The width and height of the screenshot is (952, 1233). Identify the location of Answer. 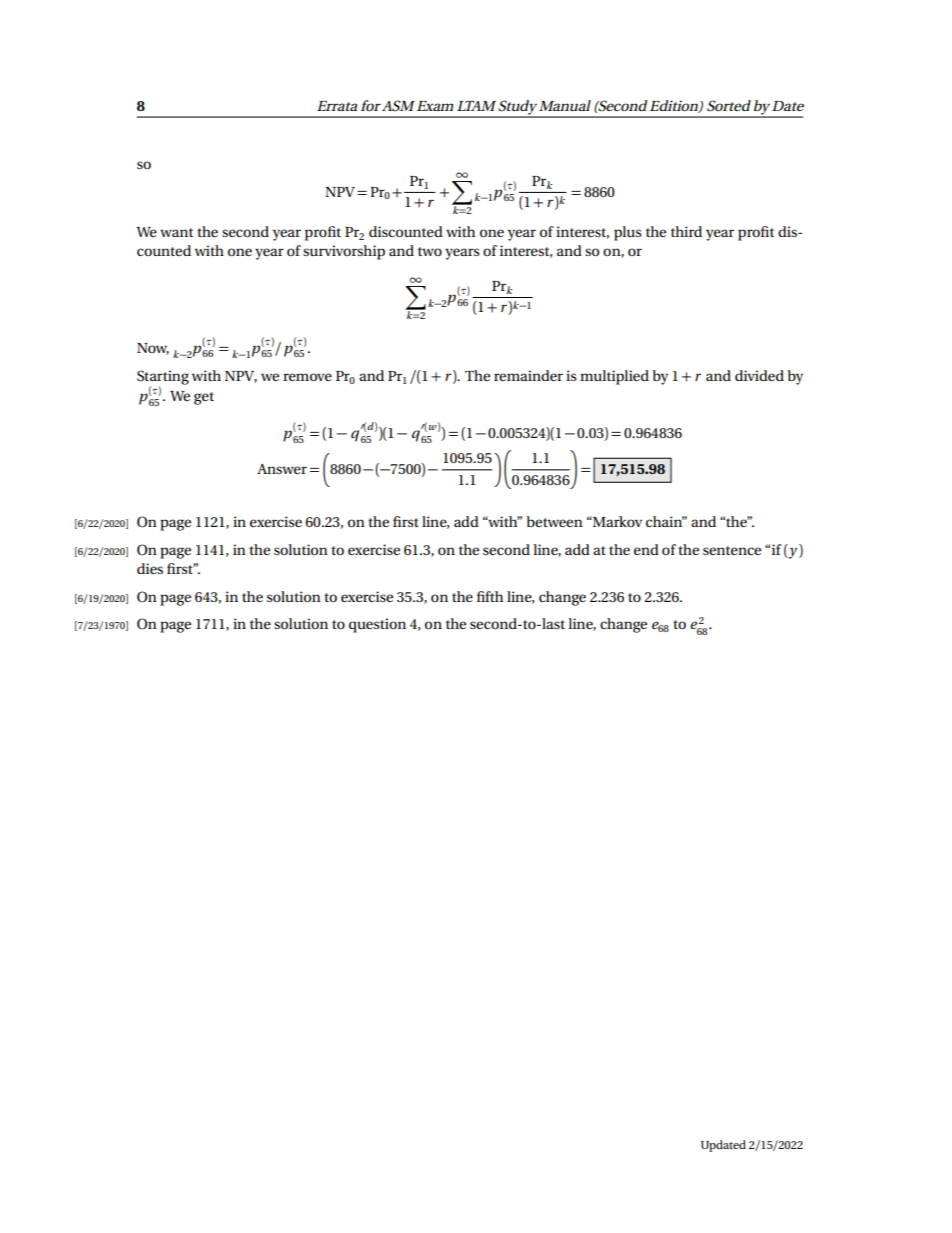
(282, 469).
